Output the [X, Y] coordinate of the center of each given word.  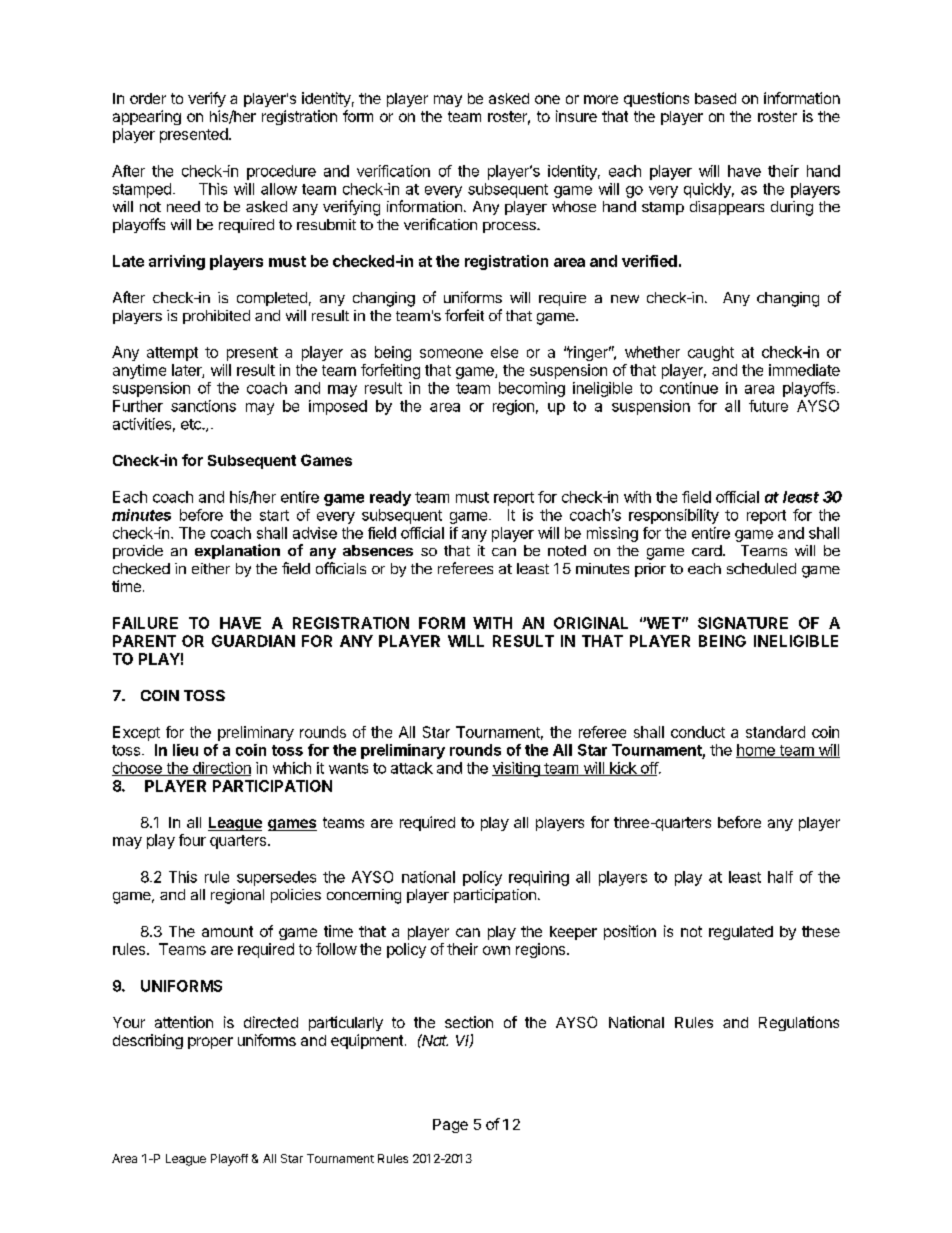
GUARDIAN [253, 641]
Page [450, 1126]
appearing [147, 117]
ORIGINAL [591, 623]
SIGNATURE [743, 623]
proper [210, 1043]
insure [576, 116]
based [715, 98]
